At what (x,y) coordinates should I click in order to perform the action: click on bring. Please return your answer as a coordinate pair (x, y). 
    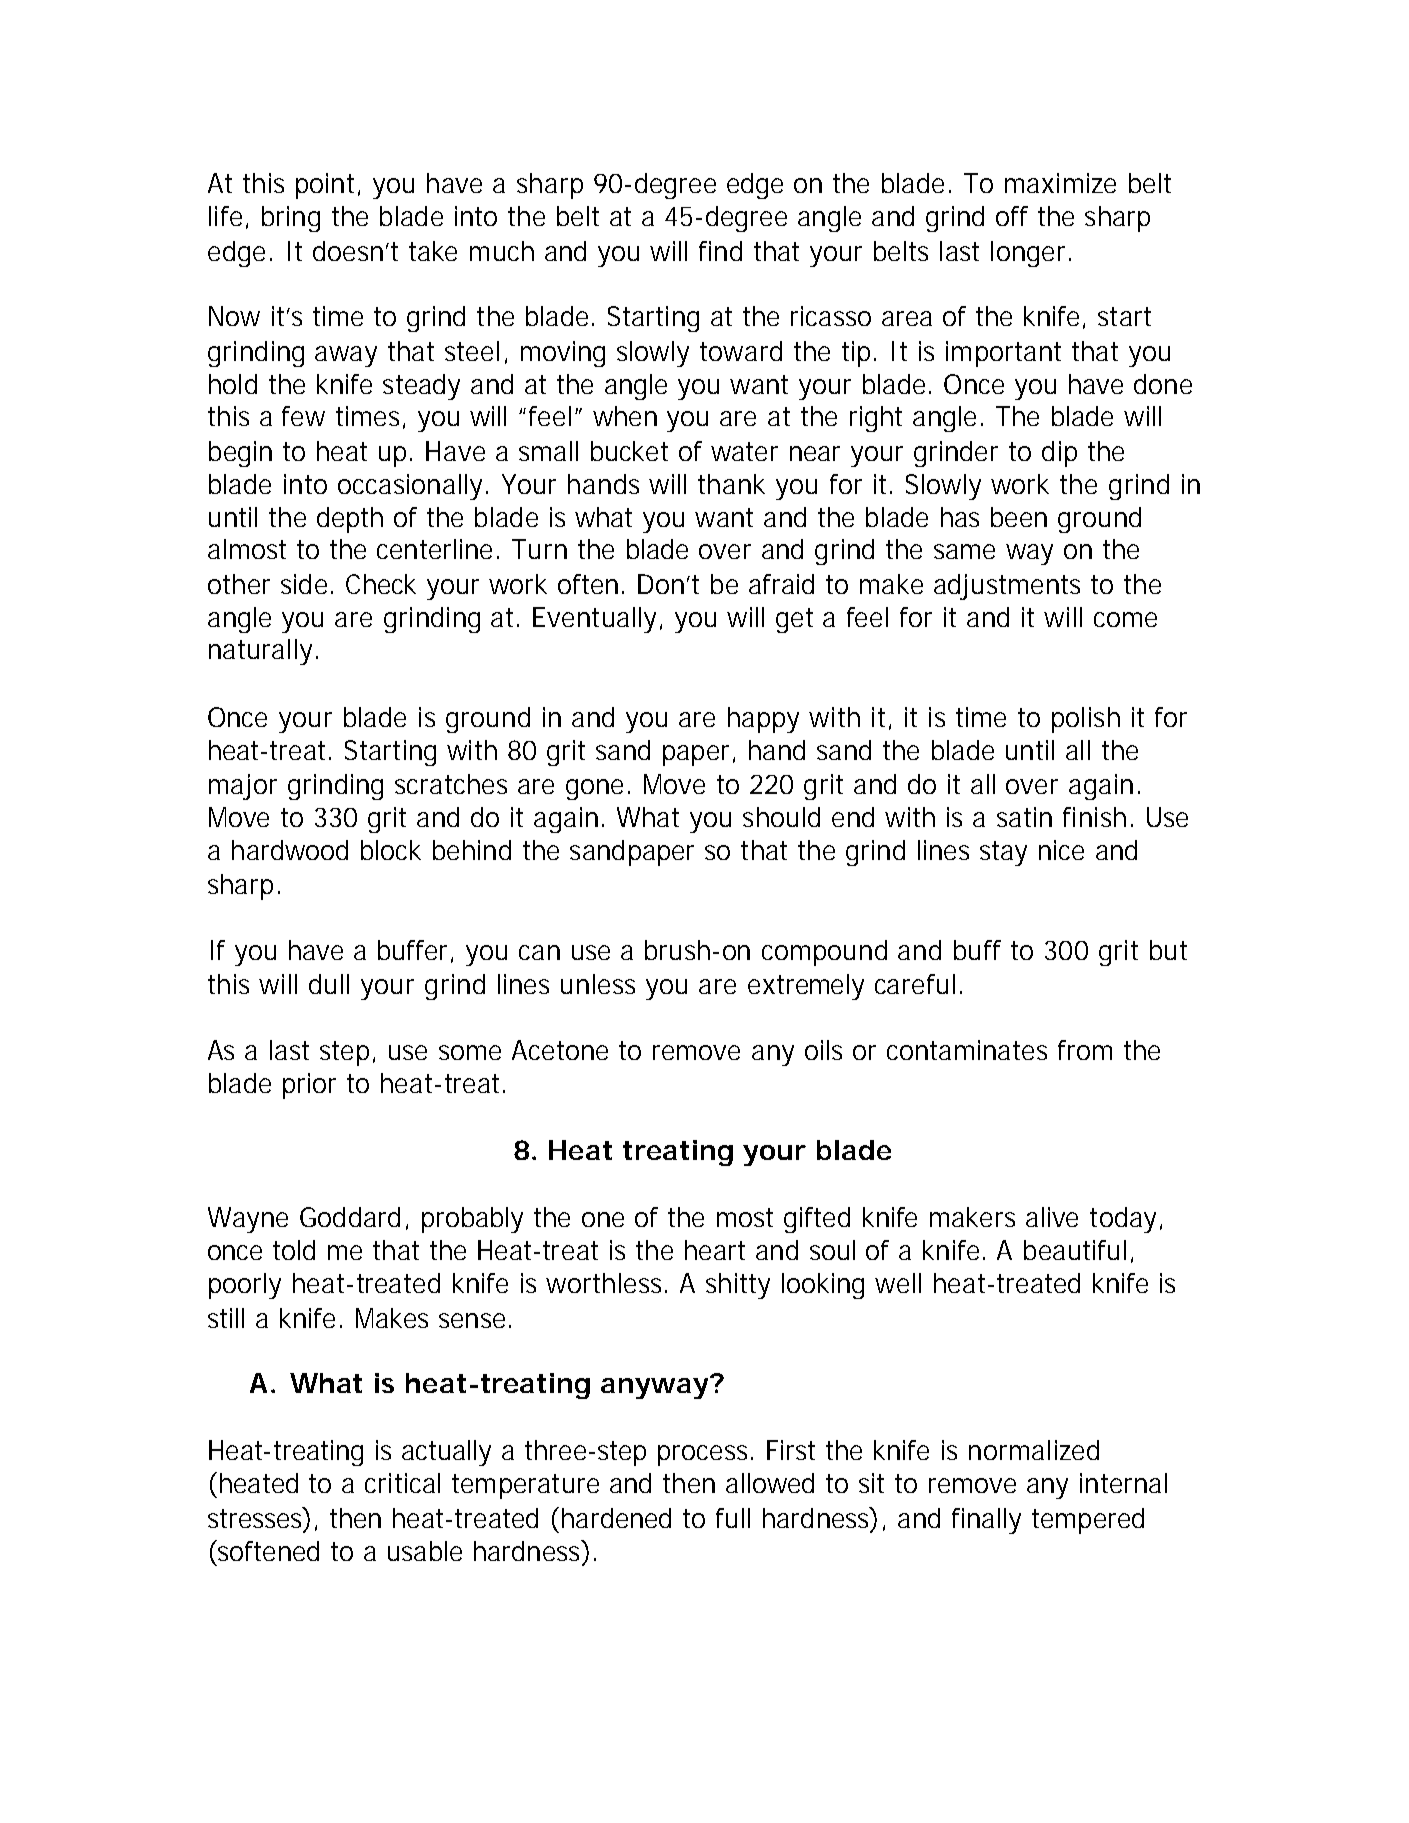
    Looking at the image, I should click on (291, 219).
